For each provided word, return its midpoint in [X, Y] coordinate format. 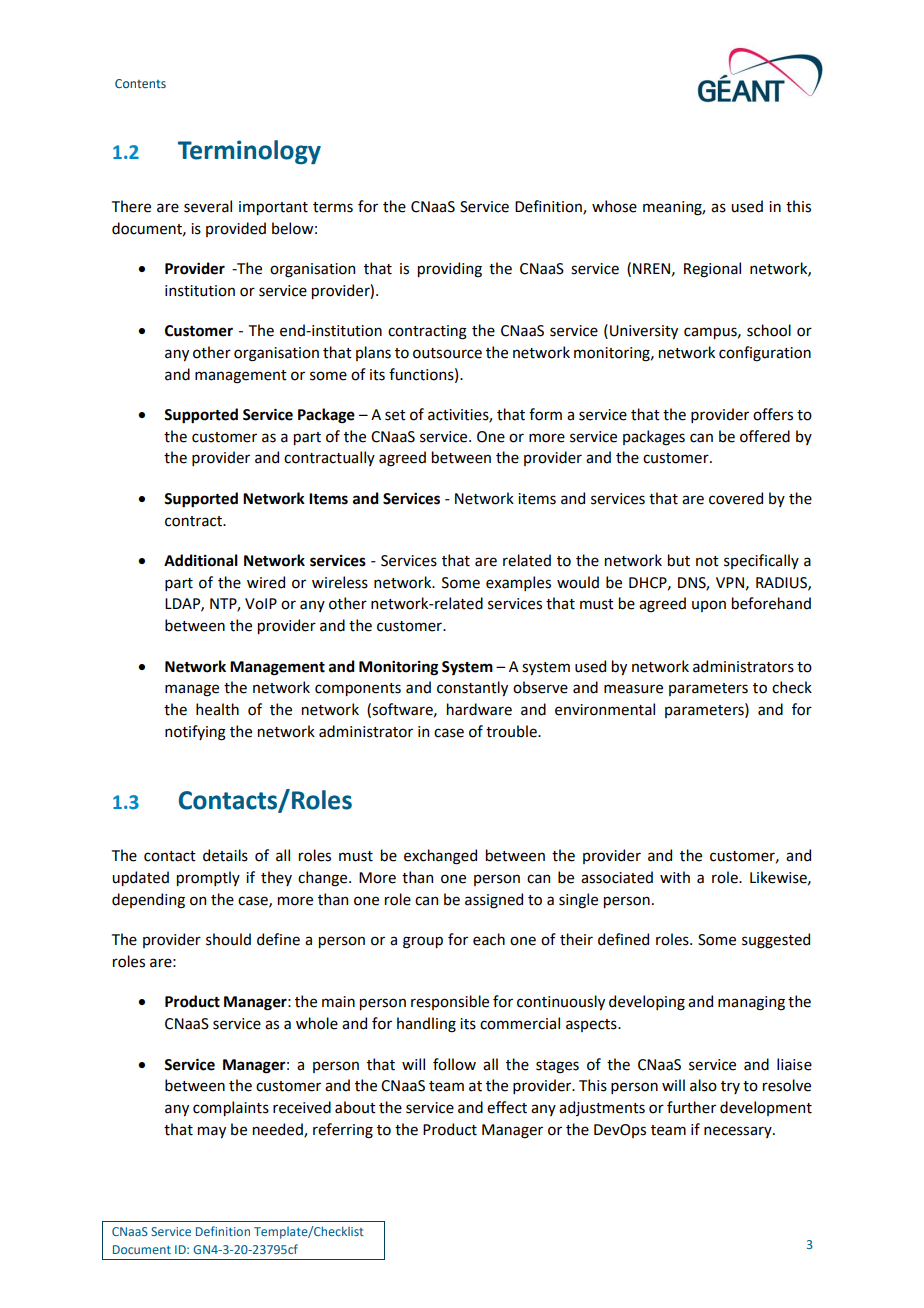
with [675, 877]
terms [333, 207]
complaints [231, 1108]
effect [507, 1107]
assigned [494, 901]
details [225, 855]
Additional [201, 560]
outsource [447, 353]
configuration [765, 354]
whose [614, 206]
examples [518, 583]
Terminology [249, 152]
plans [373, 353]
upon [709, 606]
